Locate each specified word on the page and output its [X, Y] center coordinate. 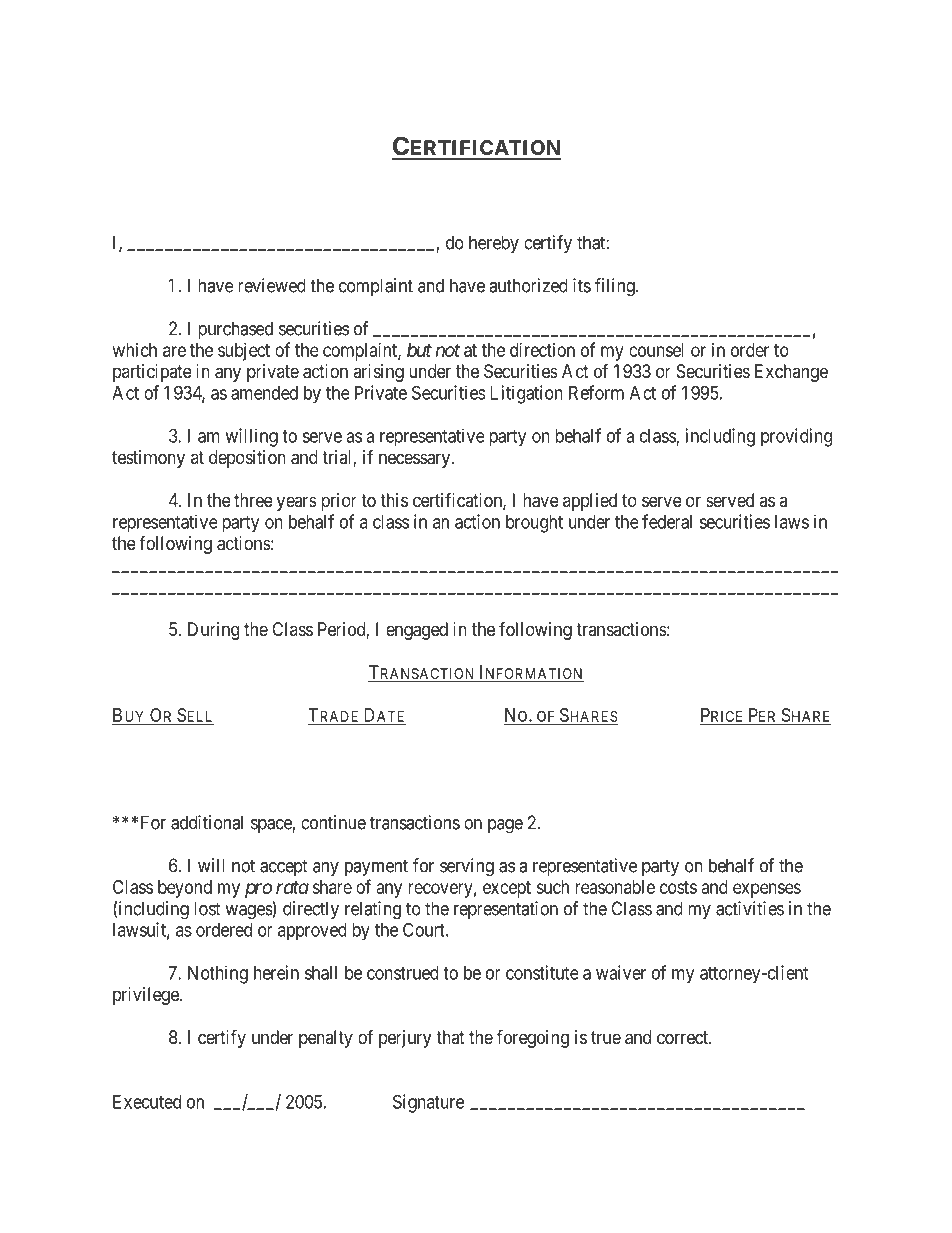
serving [467, 867]
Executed [147, 1102]
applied [590, 502]
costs [678, 887]
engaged [417, 631]
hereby [494, 244]
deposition [247, 459]
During [213, 631]
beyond [185, 889]
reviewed [272, 285]
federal [667, 521]
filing [616, 287]
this [394, 500]
